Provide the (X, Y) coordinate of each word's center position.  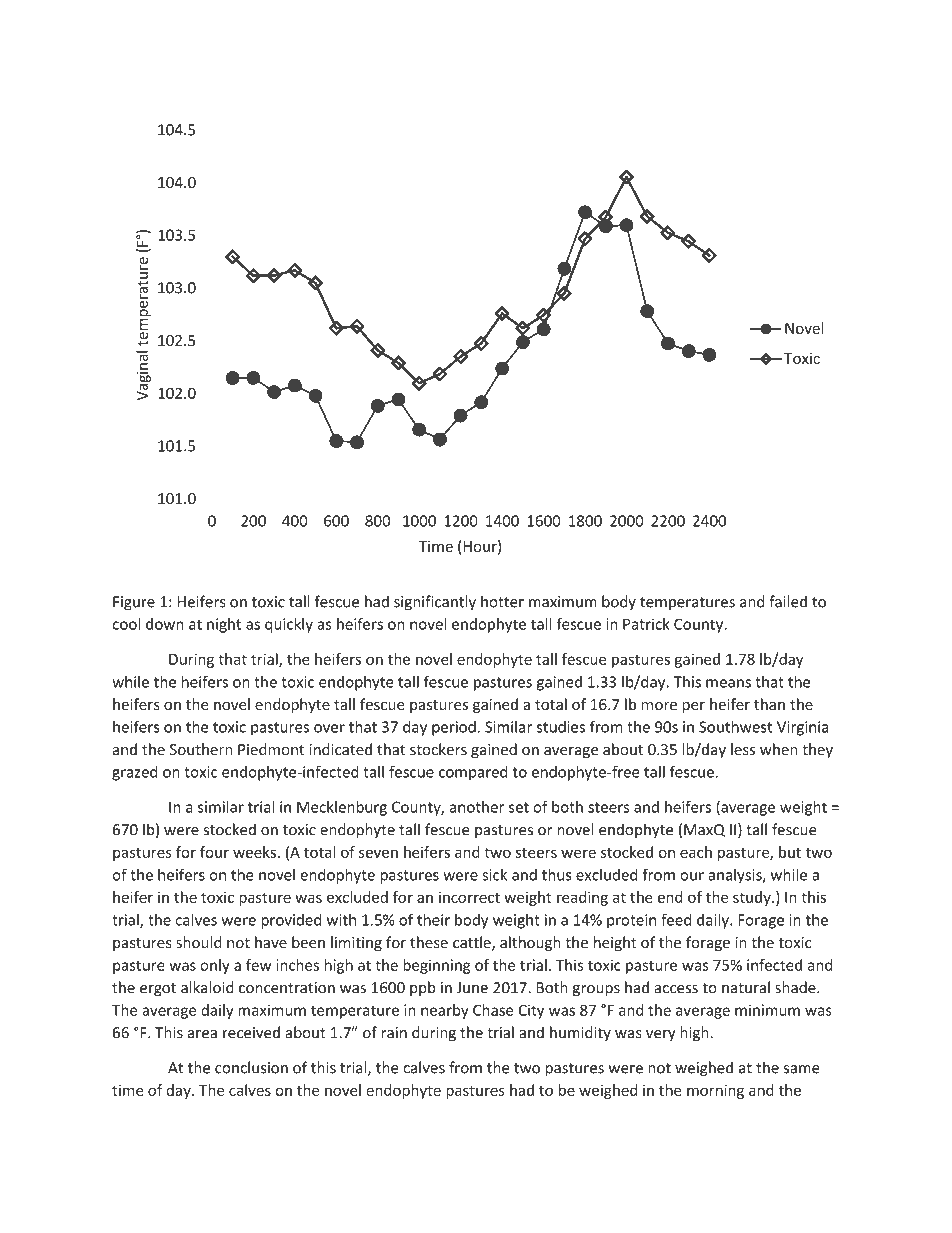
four (214, 852)
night (224, 625)
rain (394, 1033)
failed (788, 601)
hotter (502, 601)
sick (494, 874)
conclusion (251, 1067)
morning (715, 1091)
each (696, 852)
